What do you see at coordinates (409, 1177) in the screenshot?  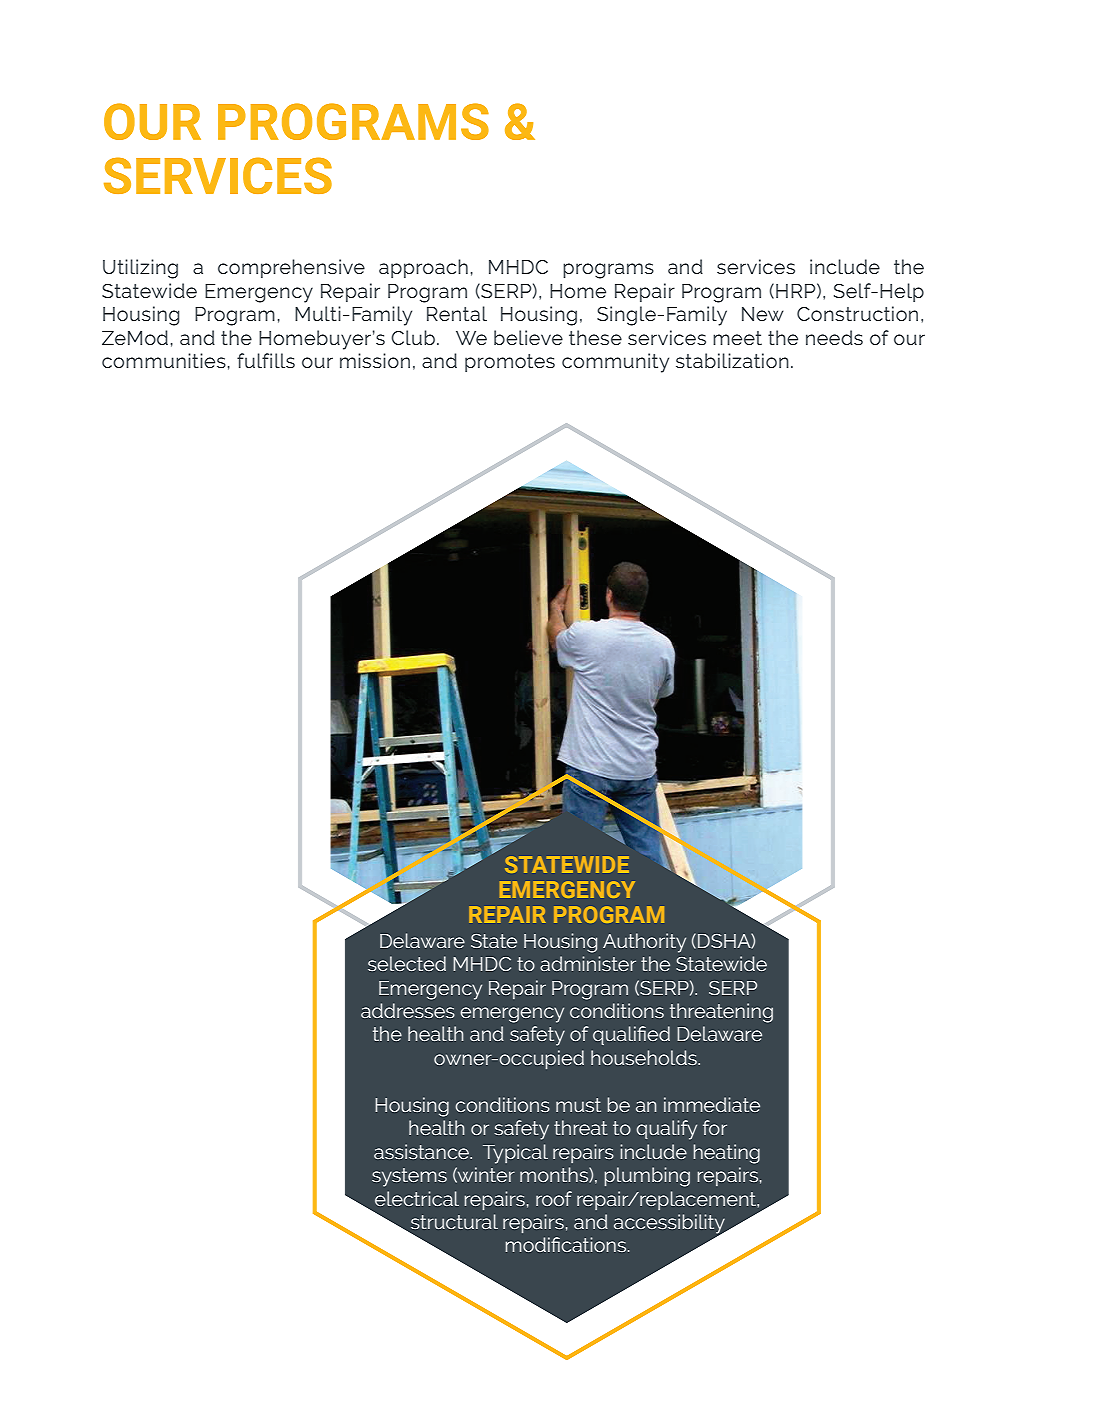 I see `systems` at bounding box center [409, 1177].
